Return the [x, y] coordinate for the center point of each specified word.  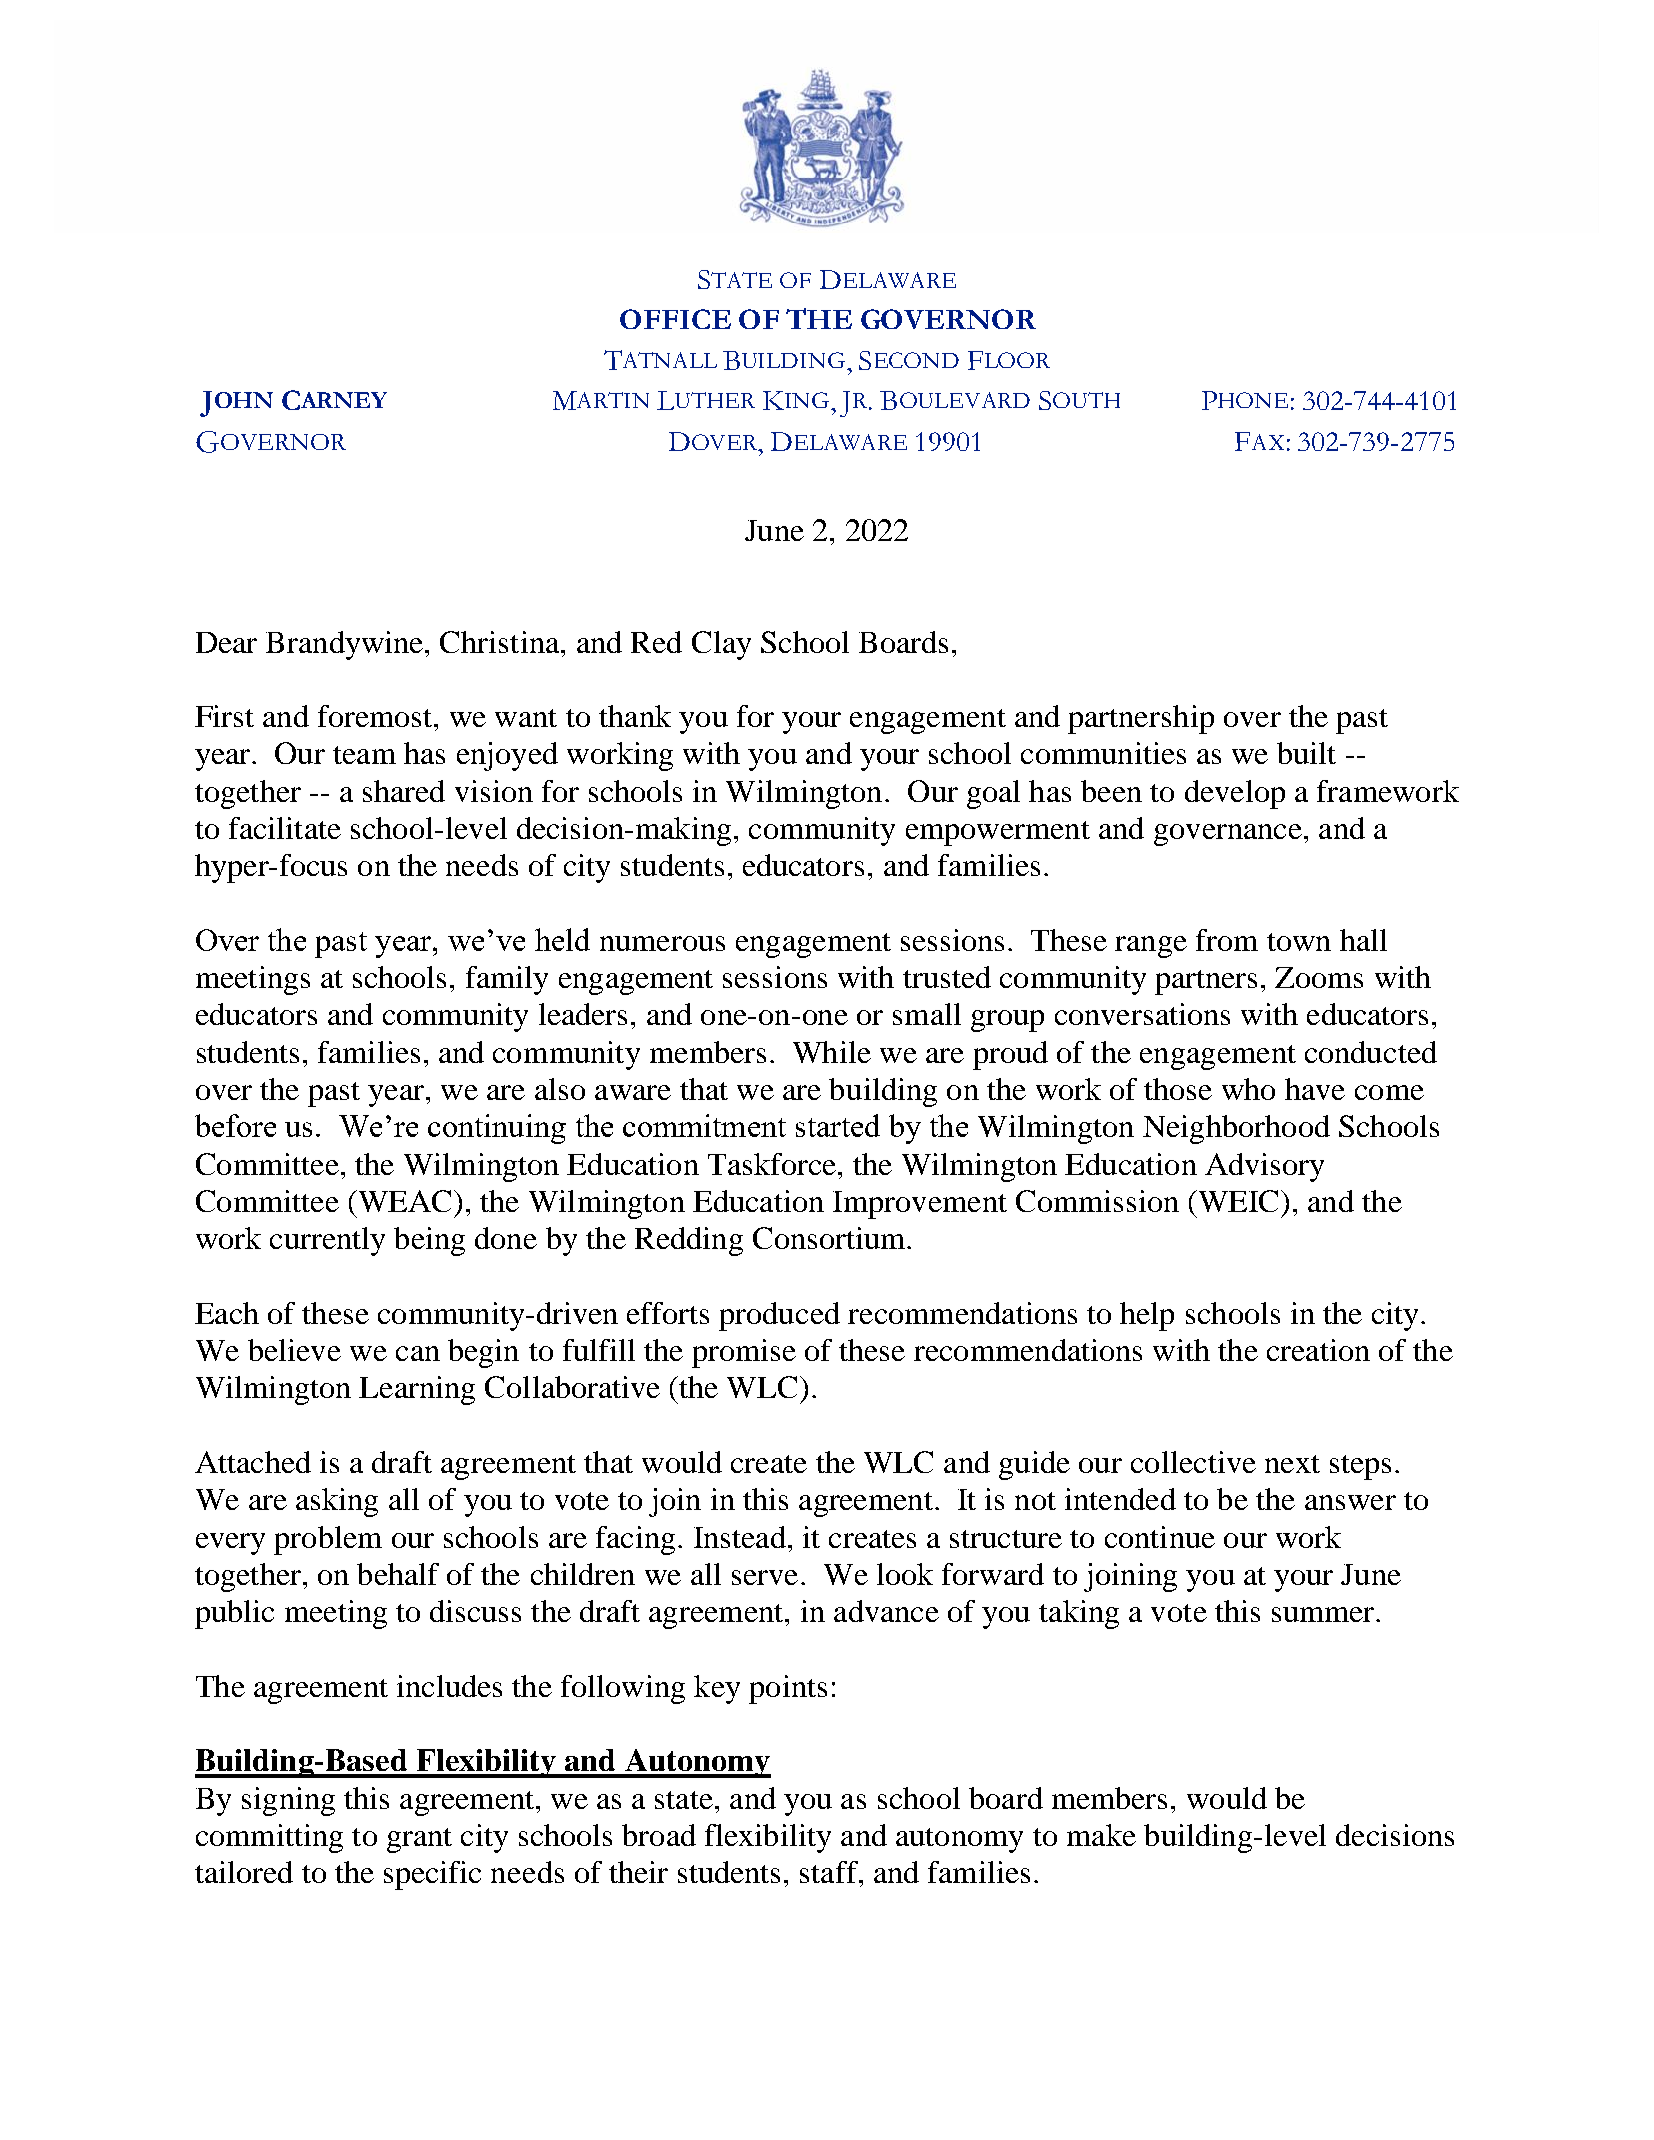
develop [1235, 794]
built [1306, 753]
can [418, 1353]
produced [779, 1316]
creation [1318, 1350]
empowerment [998, 833]
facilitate [285, 828]
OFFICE [675, 319]
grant [419, 1840]
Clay [721, 645]
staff [830, 1872]
